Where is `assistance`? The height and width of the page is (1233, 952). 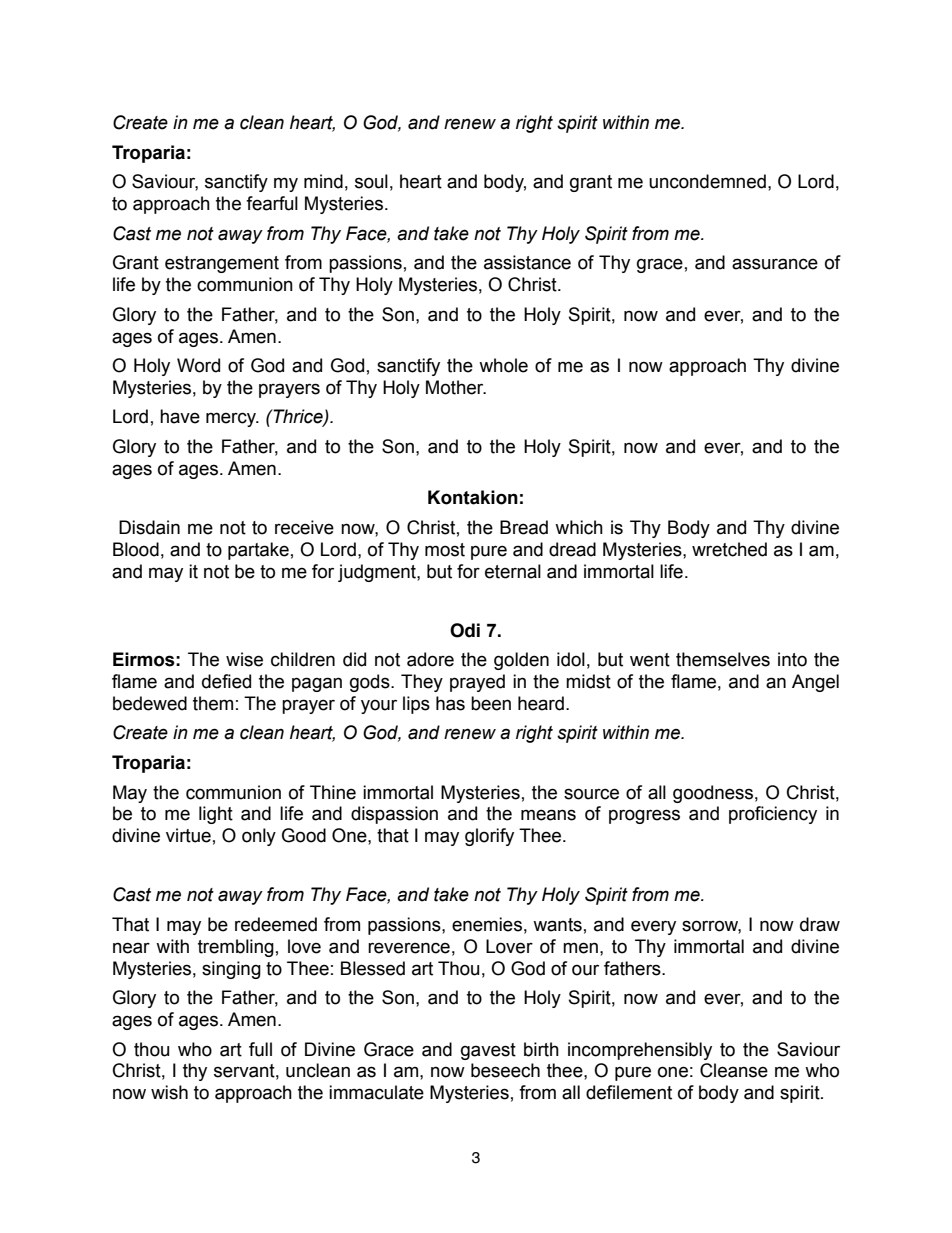 assistance is located at coordinates (527, 262).
